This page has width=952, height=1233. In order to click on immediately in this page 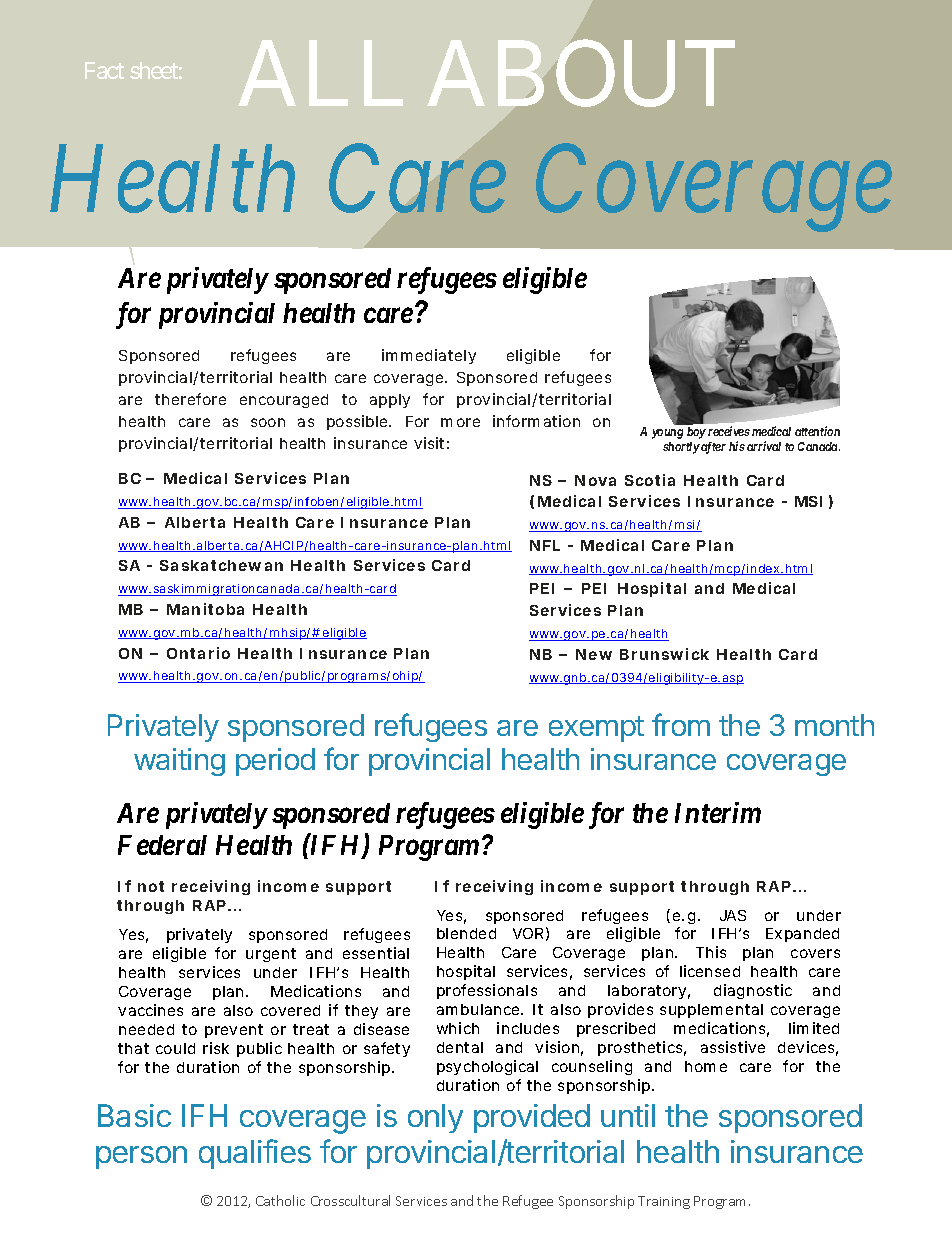, I will do `click(429, 356)`.
